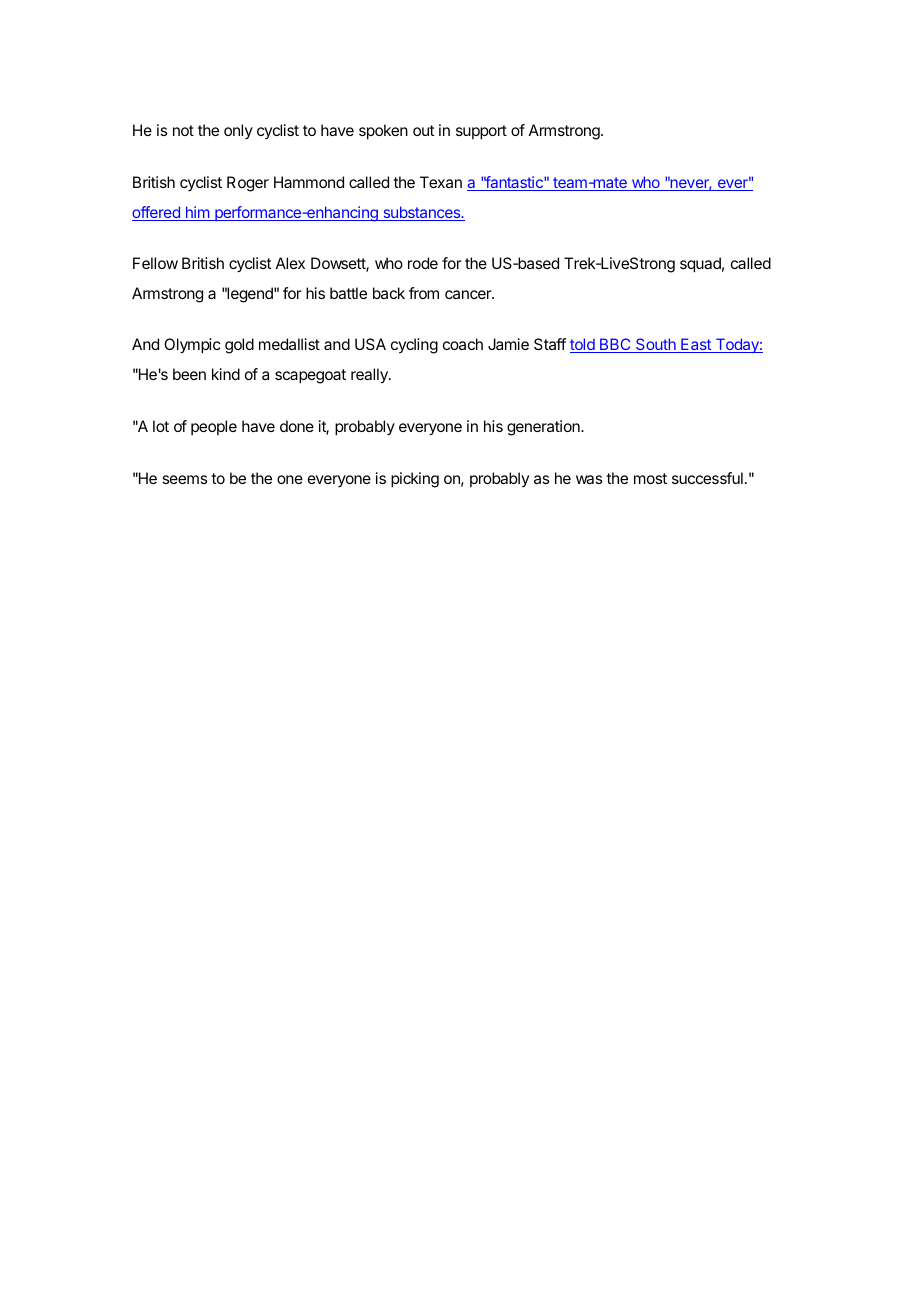  What do you see at coordinates (155, 263) in the screenshot?
I see `Fellow` at bounding box center [155, 263].
